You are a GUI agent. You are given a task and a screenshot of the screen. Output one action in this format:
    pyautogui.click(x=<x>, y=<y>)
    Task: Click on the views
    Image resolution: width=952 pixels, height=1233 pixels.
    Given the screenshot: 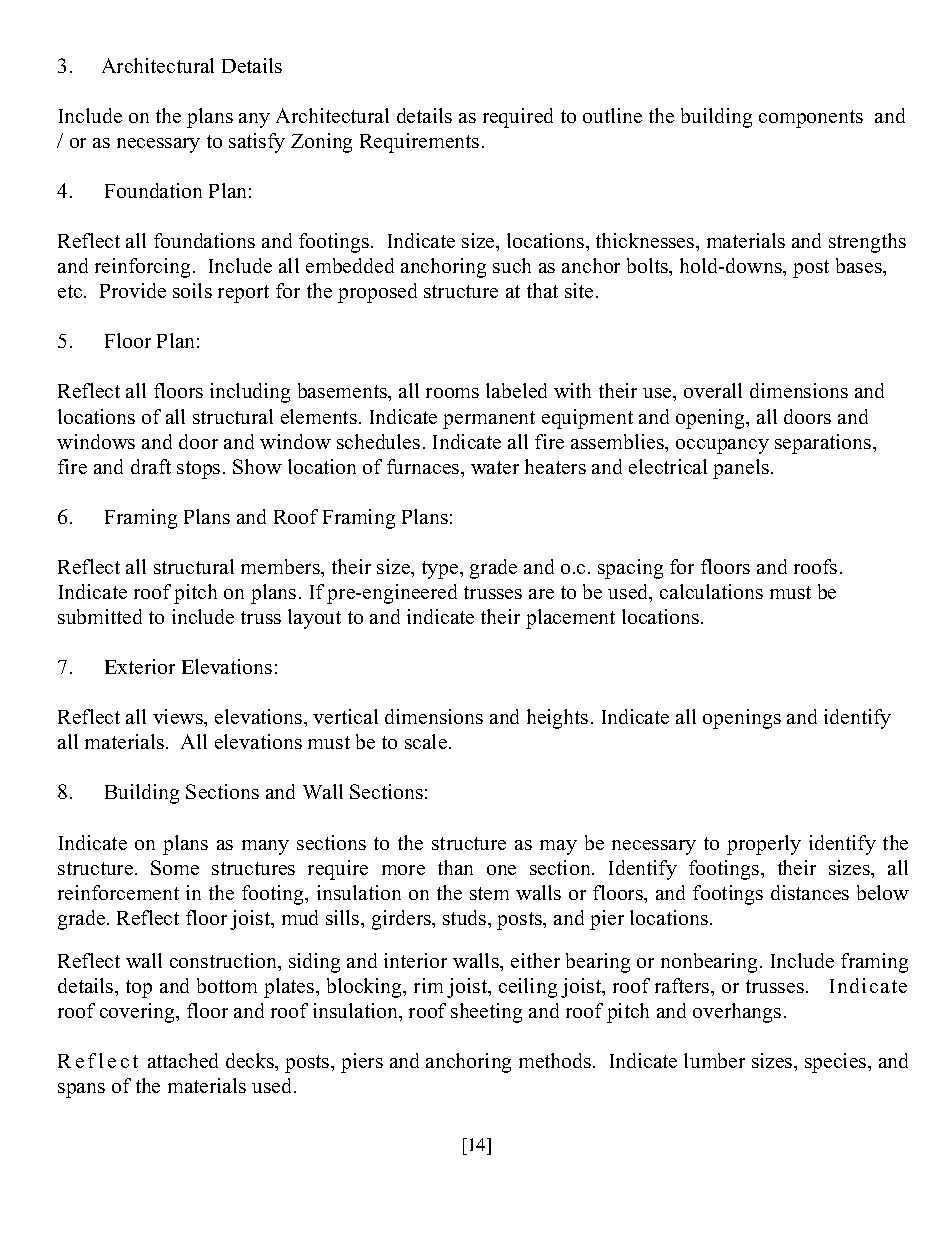 What is the action you would take?
    pyautogui.click(x=179, y=718)
